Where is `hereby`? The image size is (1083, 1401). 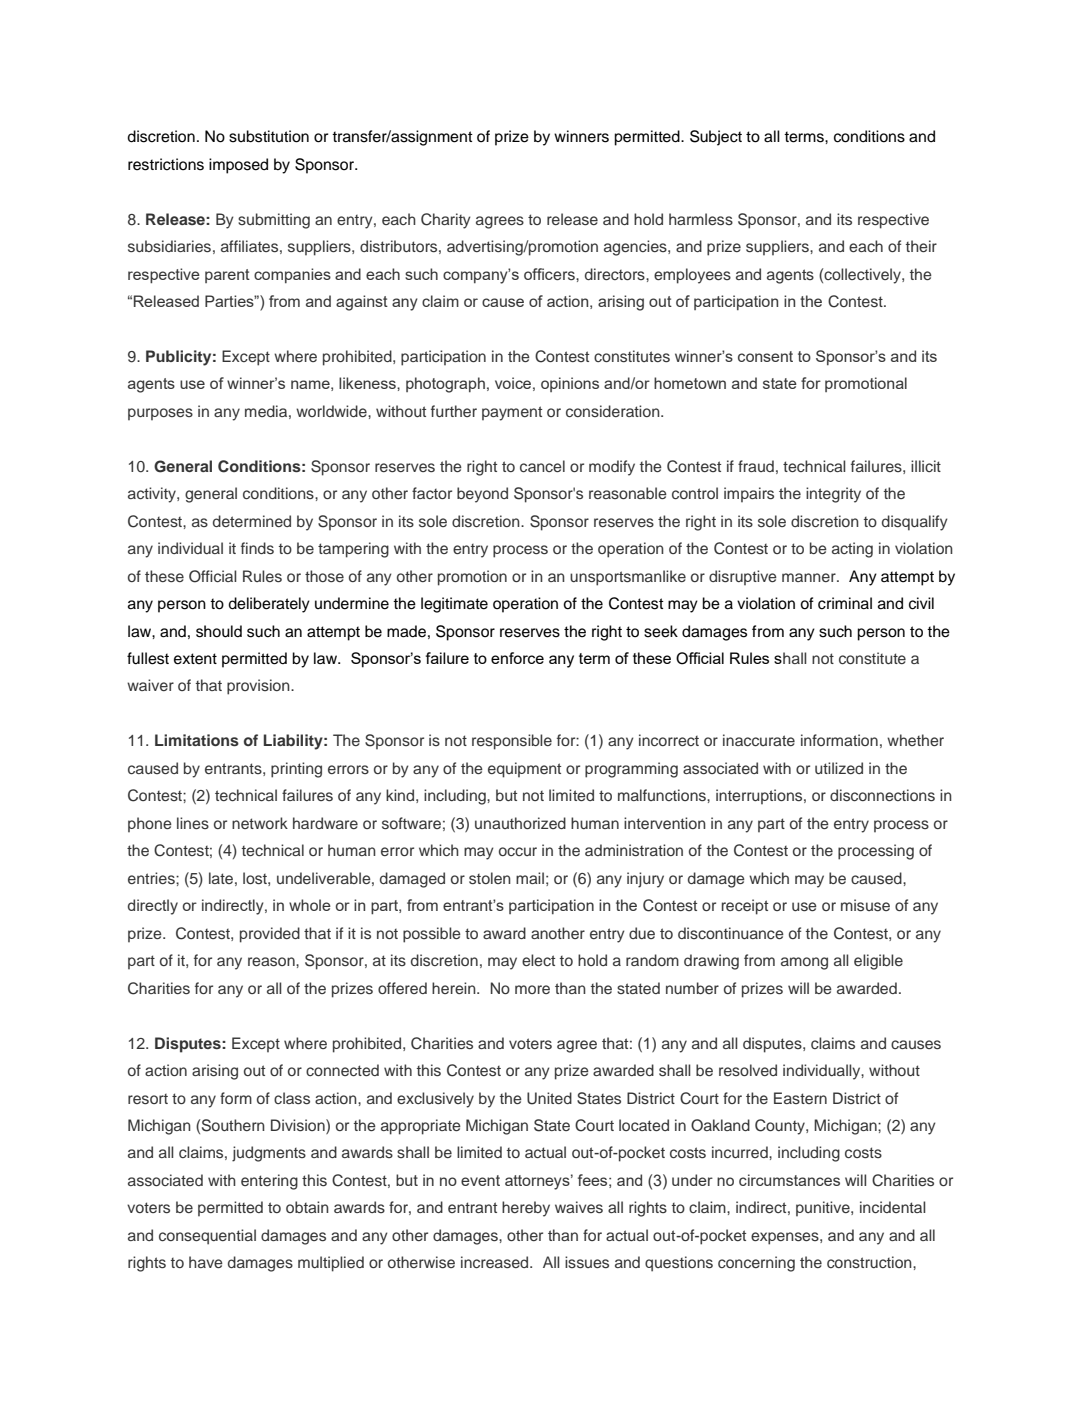 hereby is located at coordinates (526, 1209).
